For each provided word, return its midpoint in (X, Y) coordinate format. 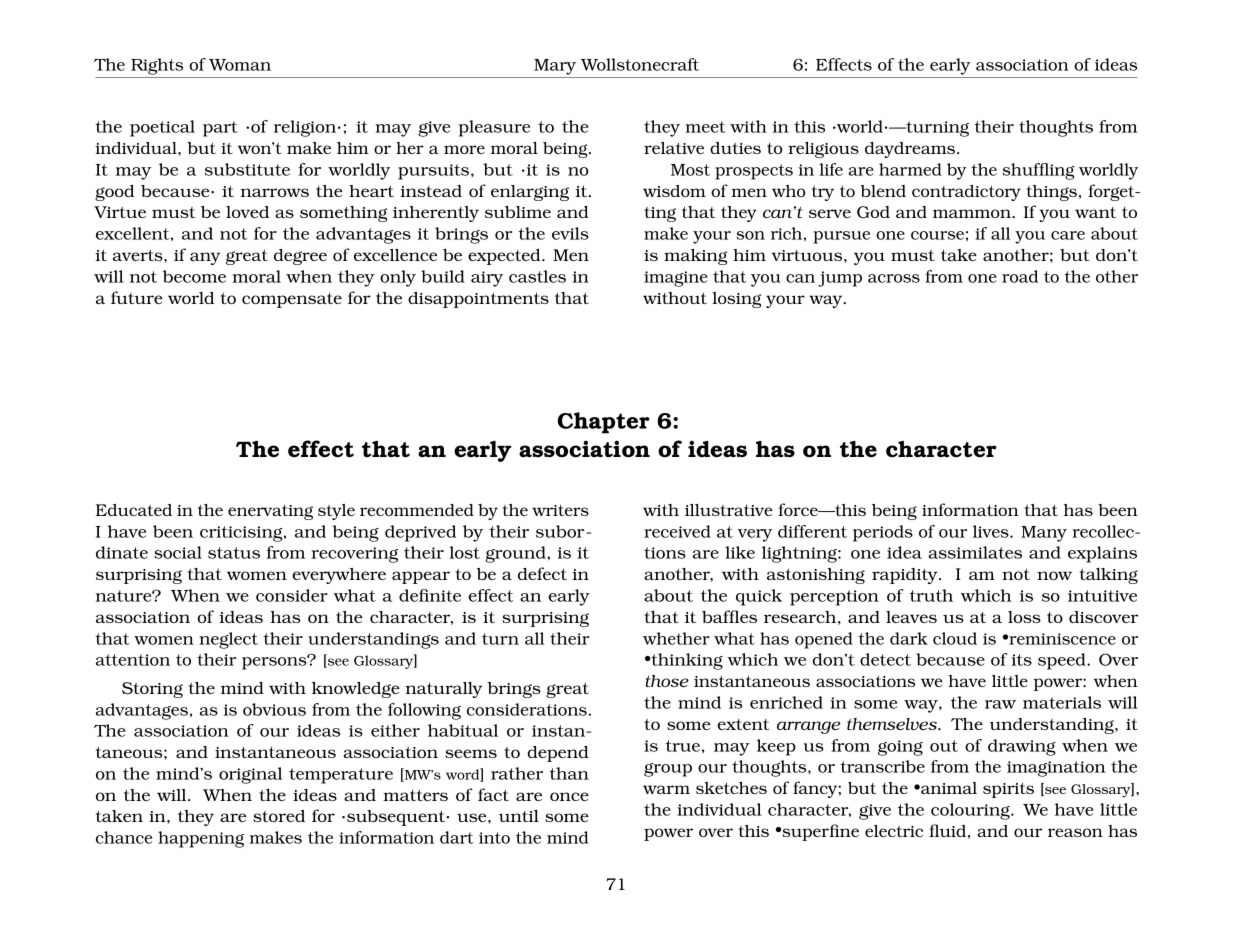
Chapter (604, 423)
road (1020, 276)
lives (992, 531)
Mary (555, 67)
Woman (240, 65)
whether (676, 638)
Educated (134, 510)
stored (279, 816)
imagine (676, 279)
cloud (955, 638)
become (194, 276)
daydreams (910, 150)
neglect (228, 640)
